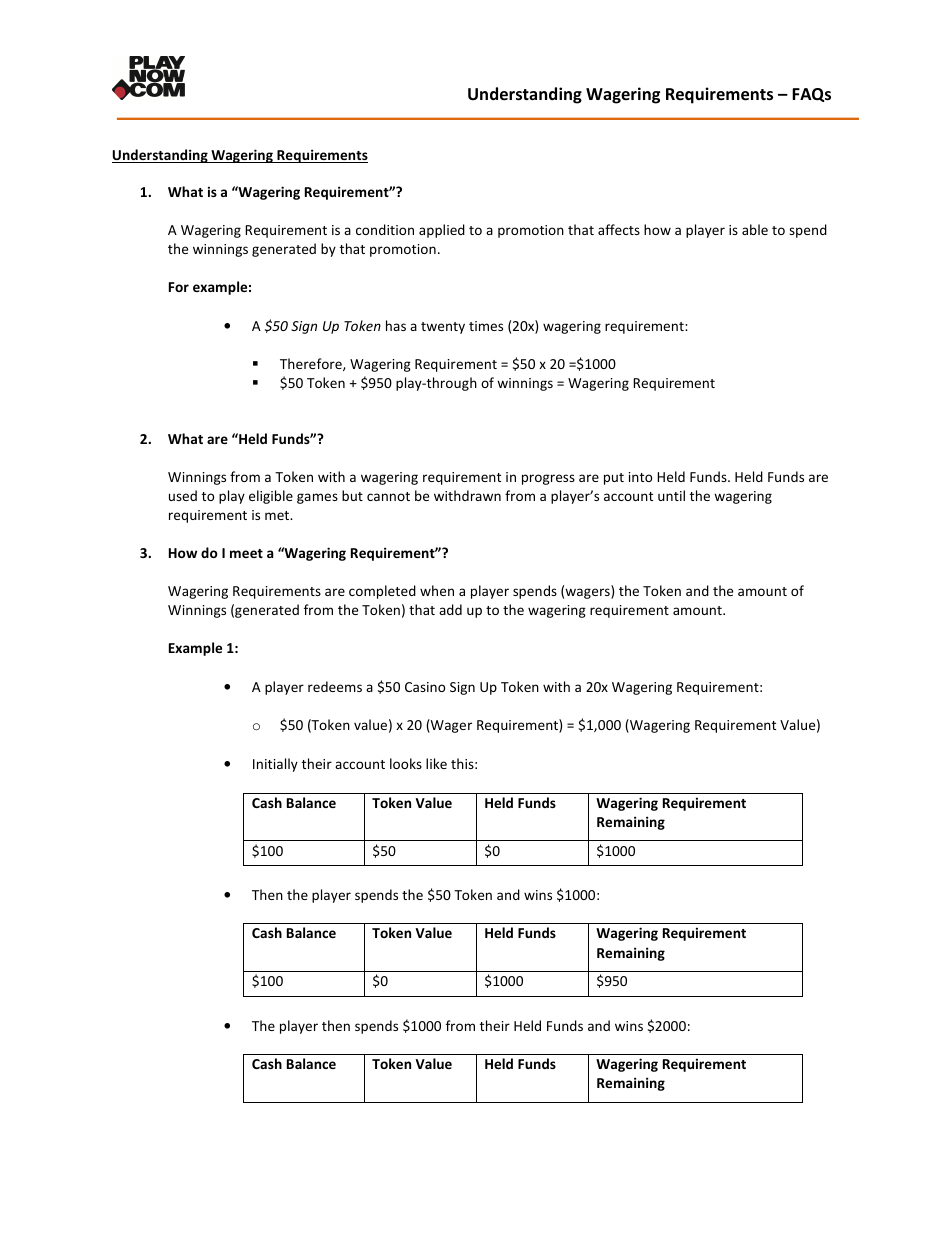 Image resolution: width=952 pixels, height=1233 pixels. What do you see at coordinates (436, 763) in the screenshot?
I see `like` at bounding box center [436, 763].
